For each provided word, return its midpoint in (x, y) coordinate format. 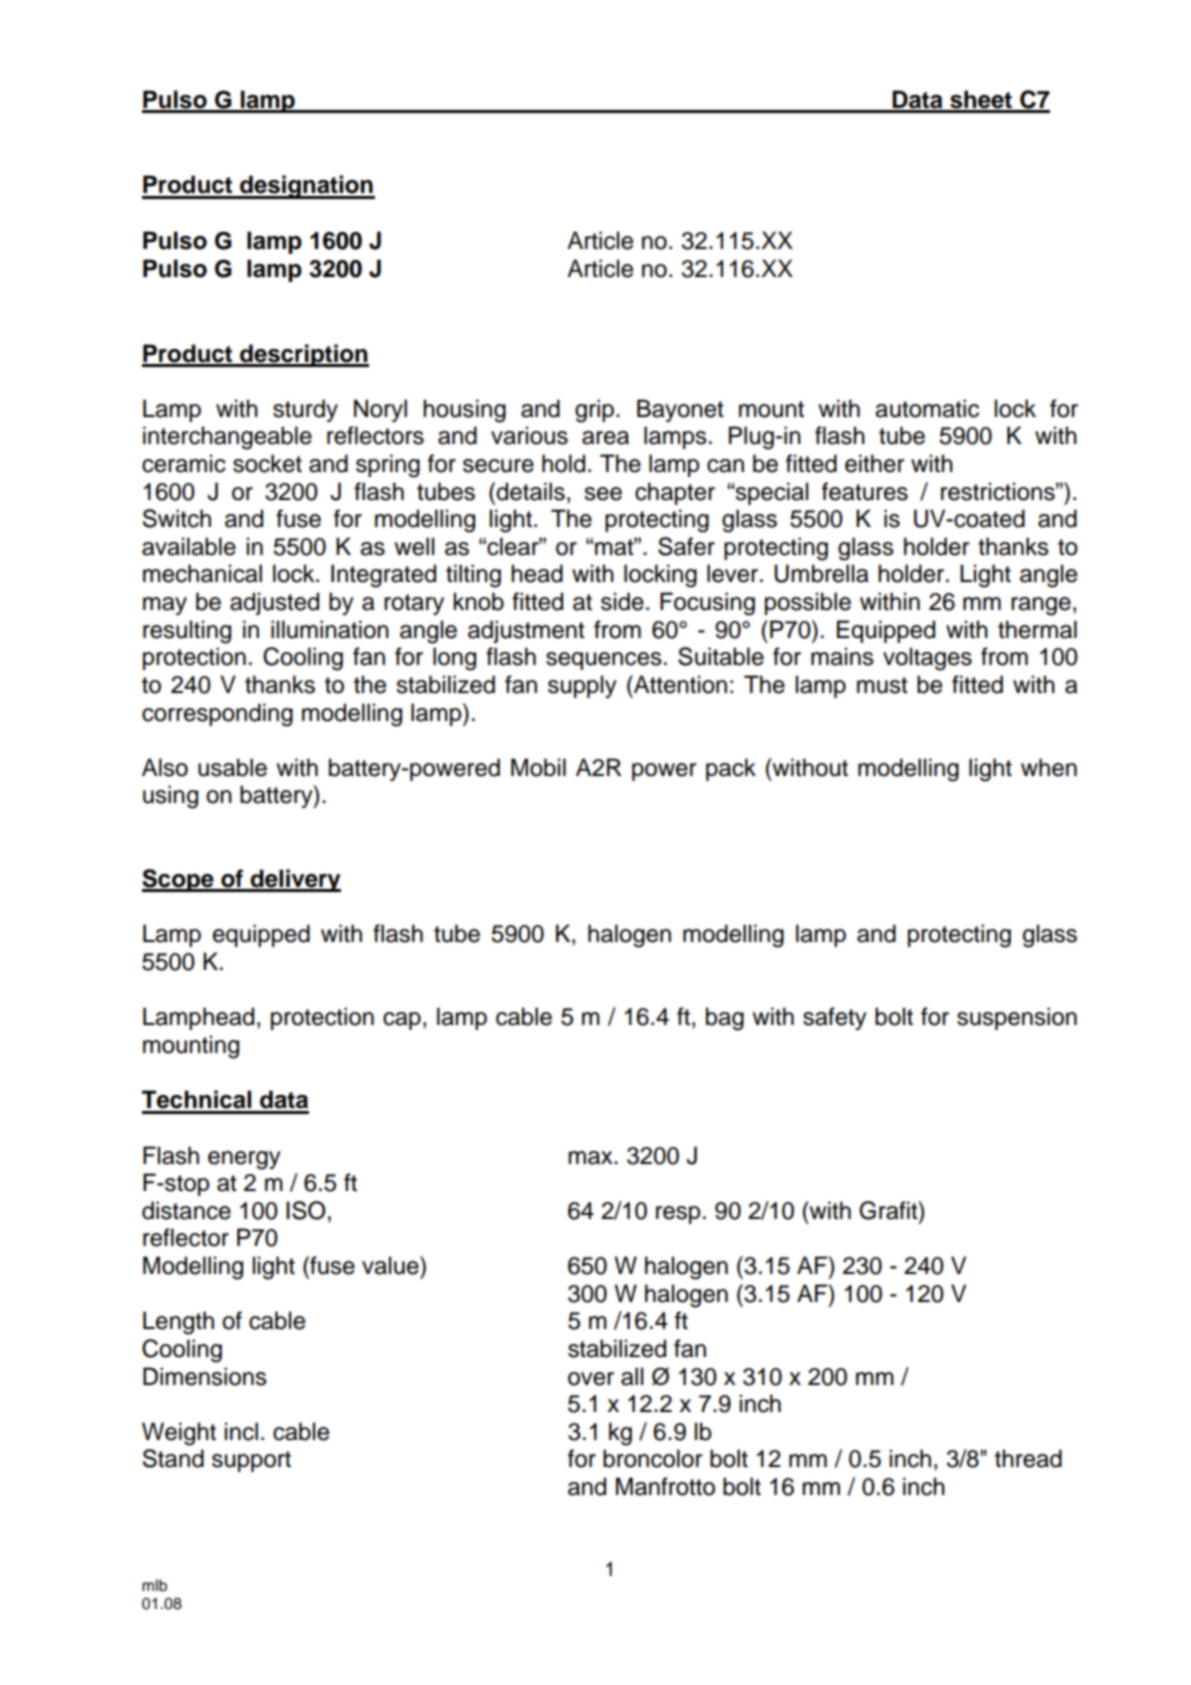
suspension (1017, 1018)
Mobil (538, 767)
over (591, 1379)
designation (306, 187)
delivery (295, 880)
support (251, 1461)
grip (594, 411)
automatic (927, 408)
